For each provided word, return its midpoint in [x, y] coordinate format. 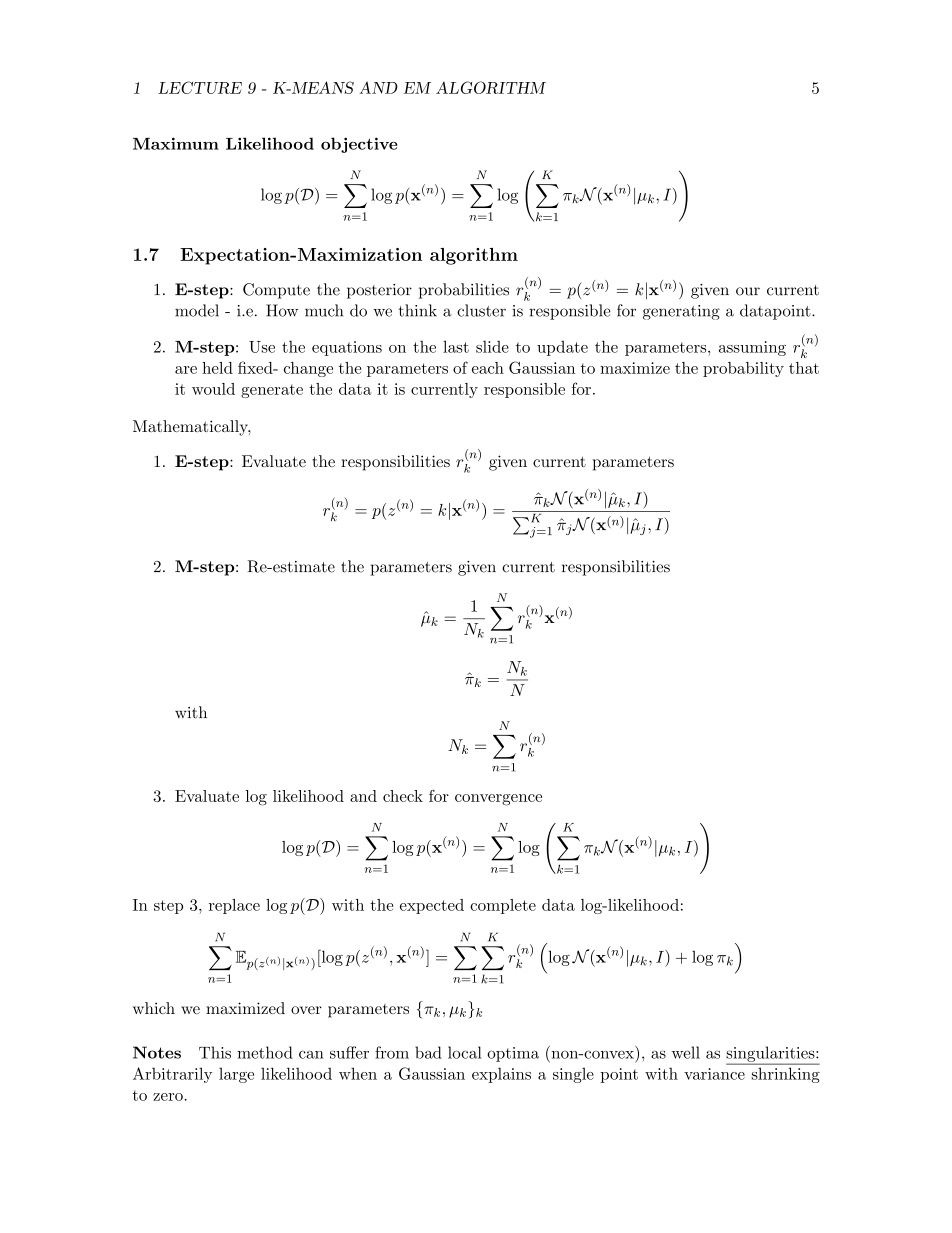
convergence [498, 800]
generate [272, 391]
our [748, 291]
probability [743, 369]
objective [359, 145]
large [236, 1075]
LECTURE [200, 87]
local [465, 1052]
